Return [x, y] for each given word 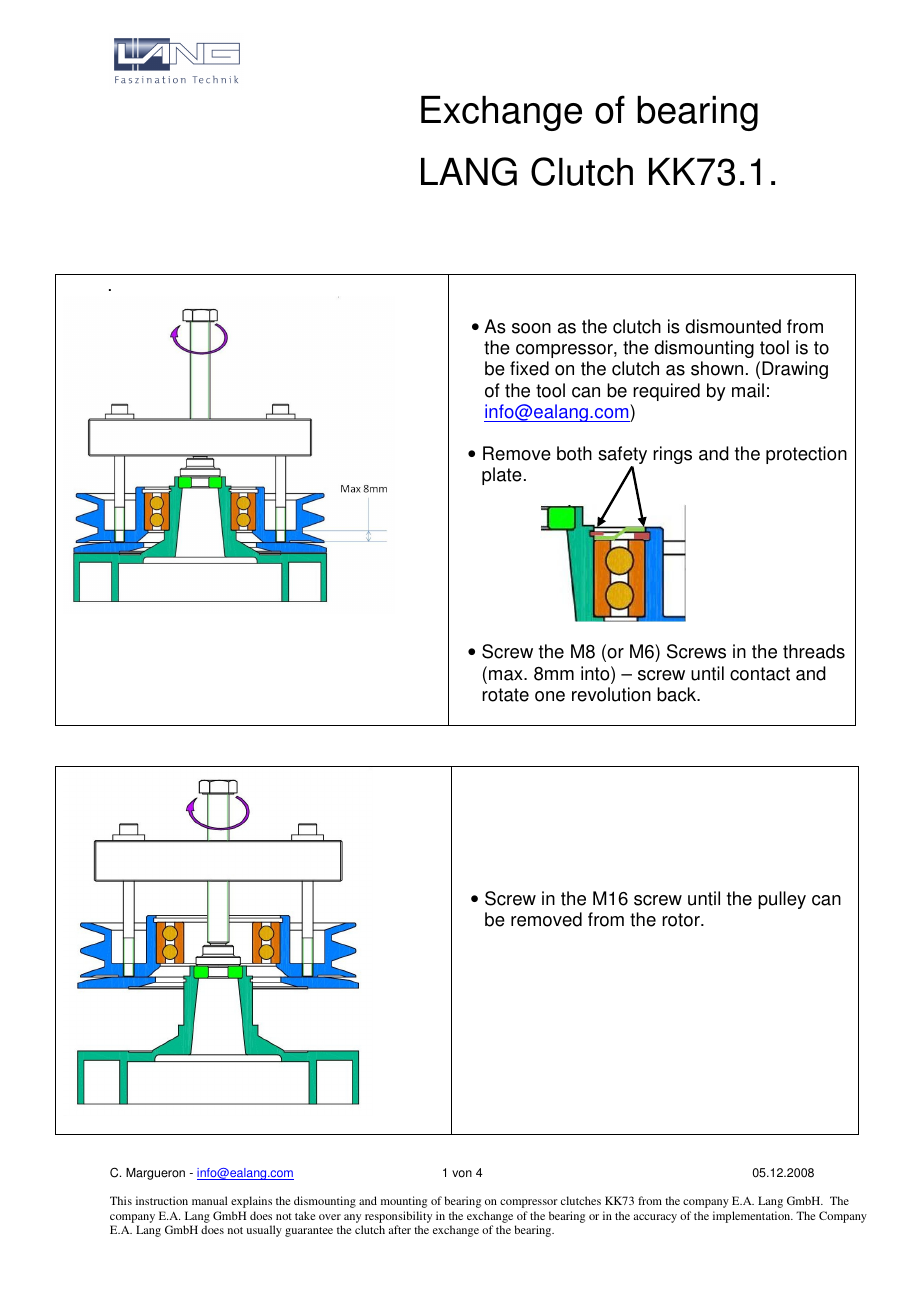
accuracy [655, 1218]
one [550, 696]
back [678, 694]
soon [531, 328]
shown [717, 368]
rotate [505, 695]
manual [210, 1200]
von [462, 1174]
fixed [529, 368]
